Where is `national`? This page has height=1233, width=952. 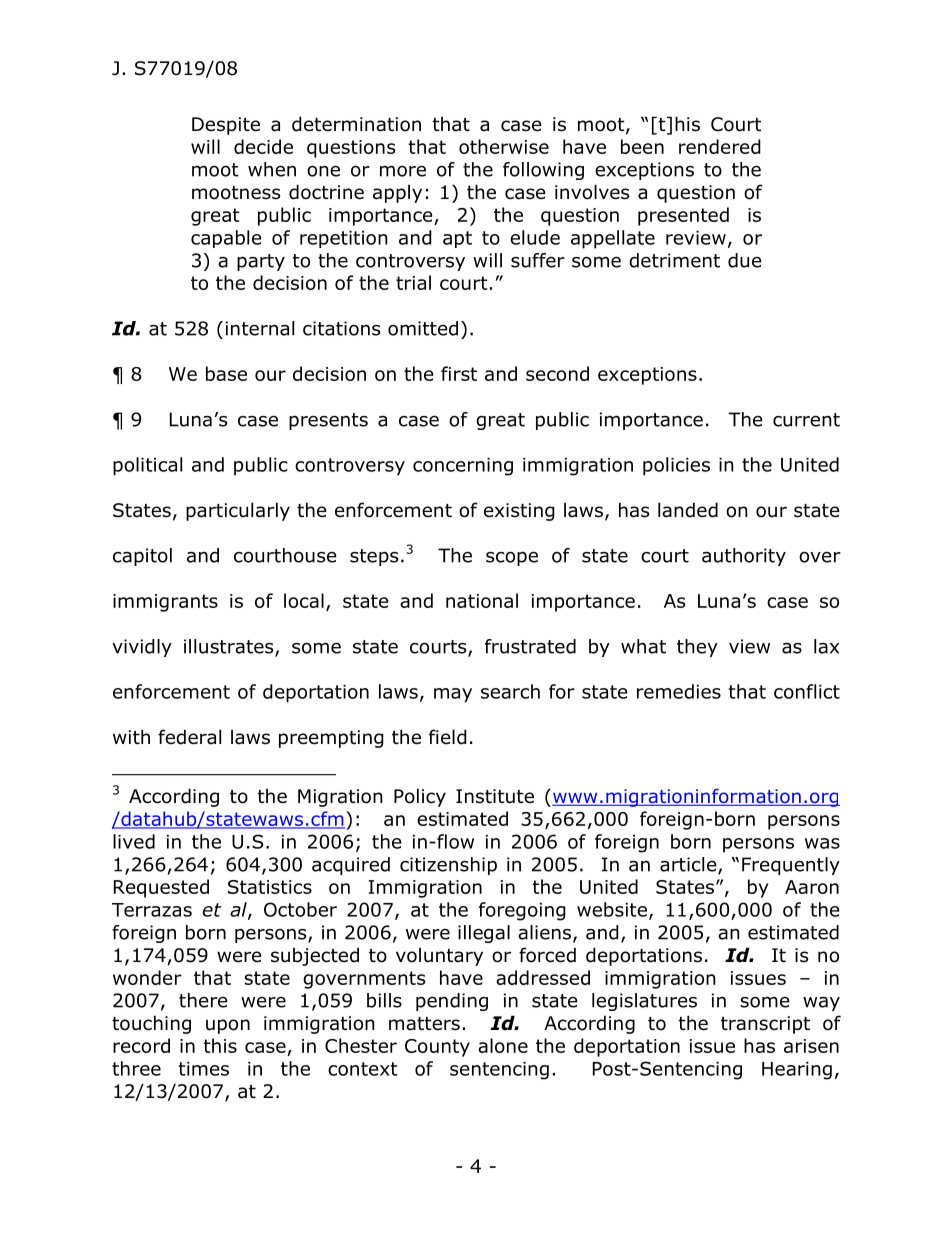
national is located at coordinates (482, 600).
